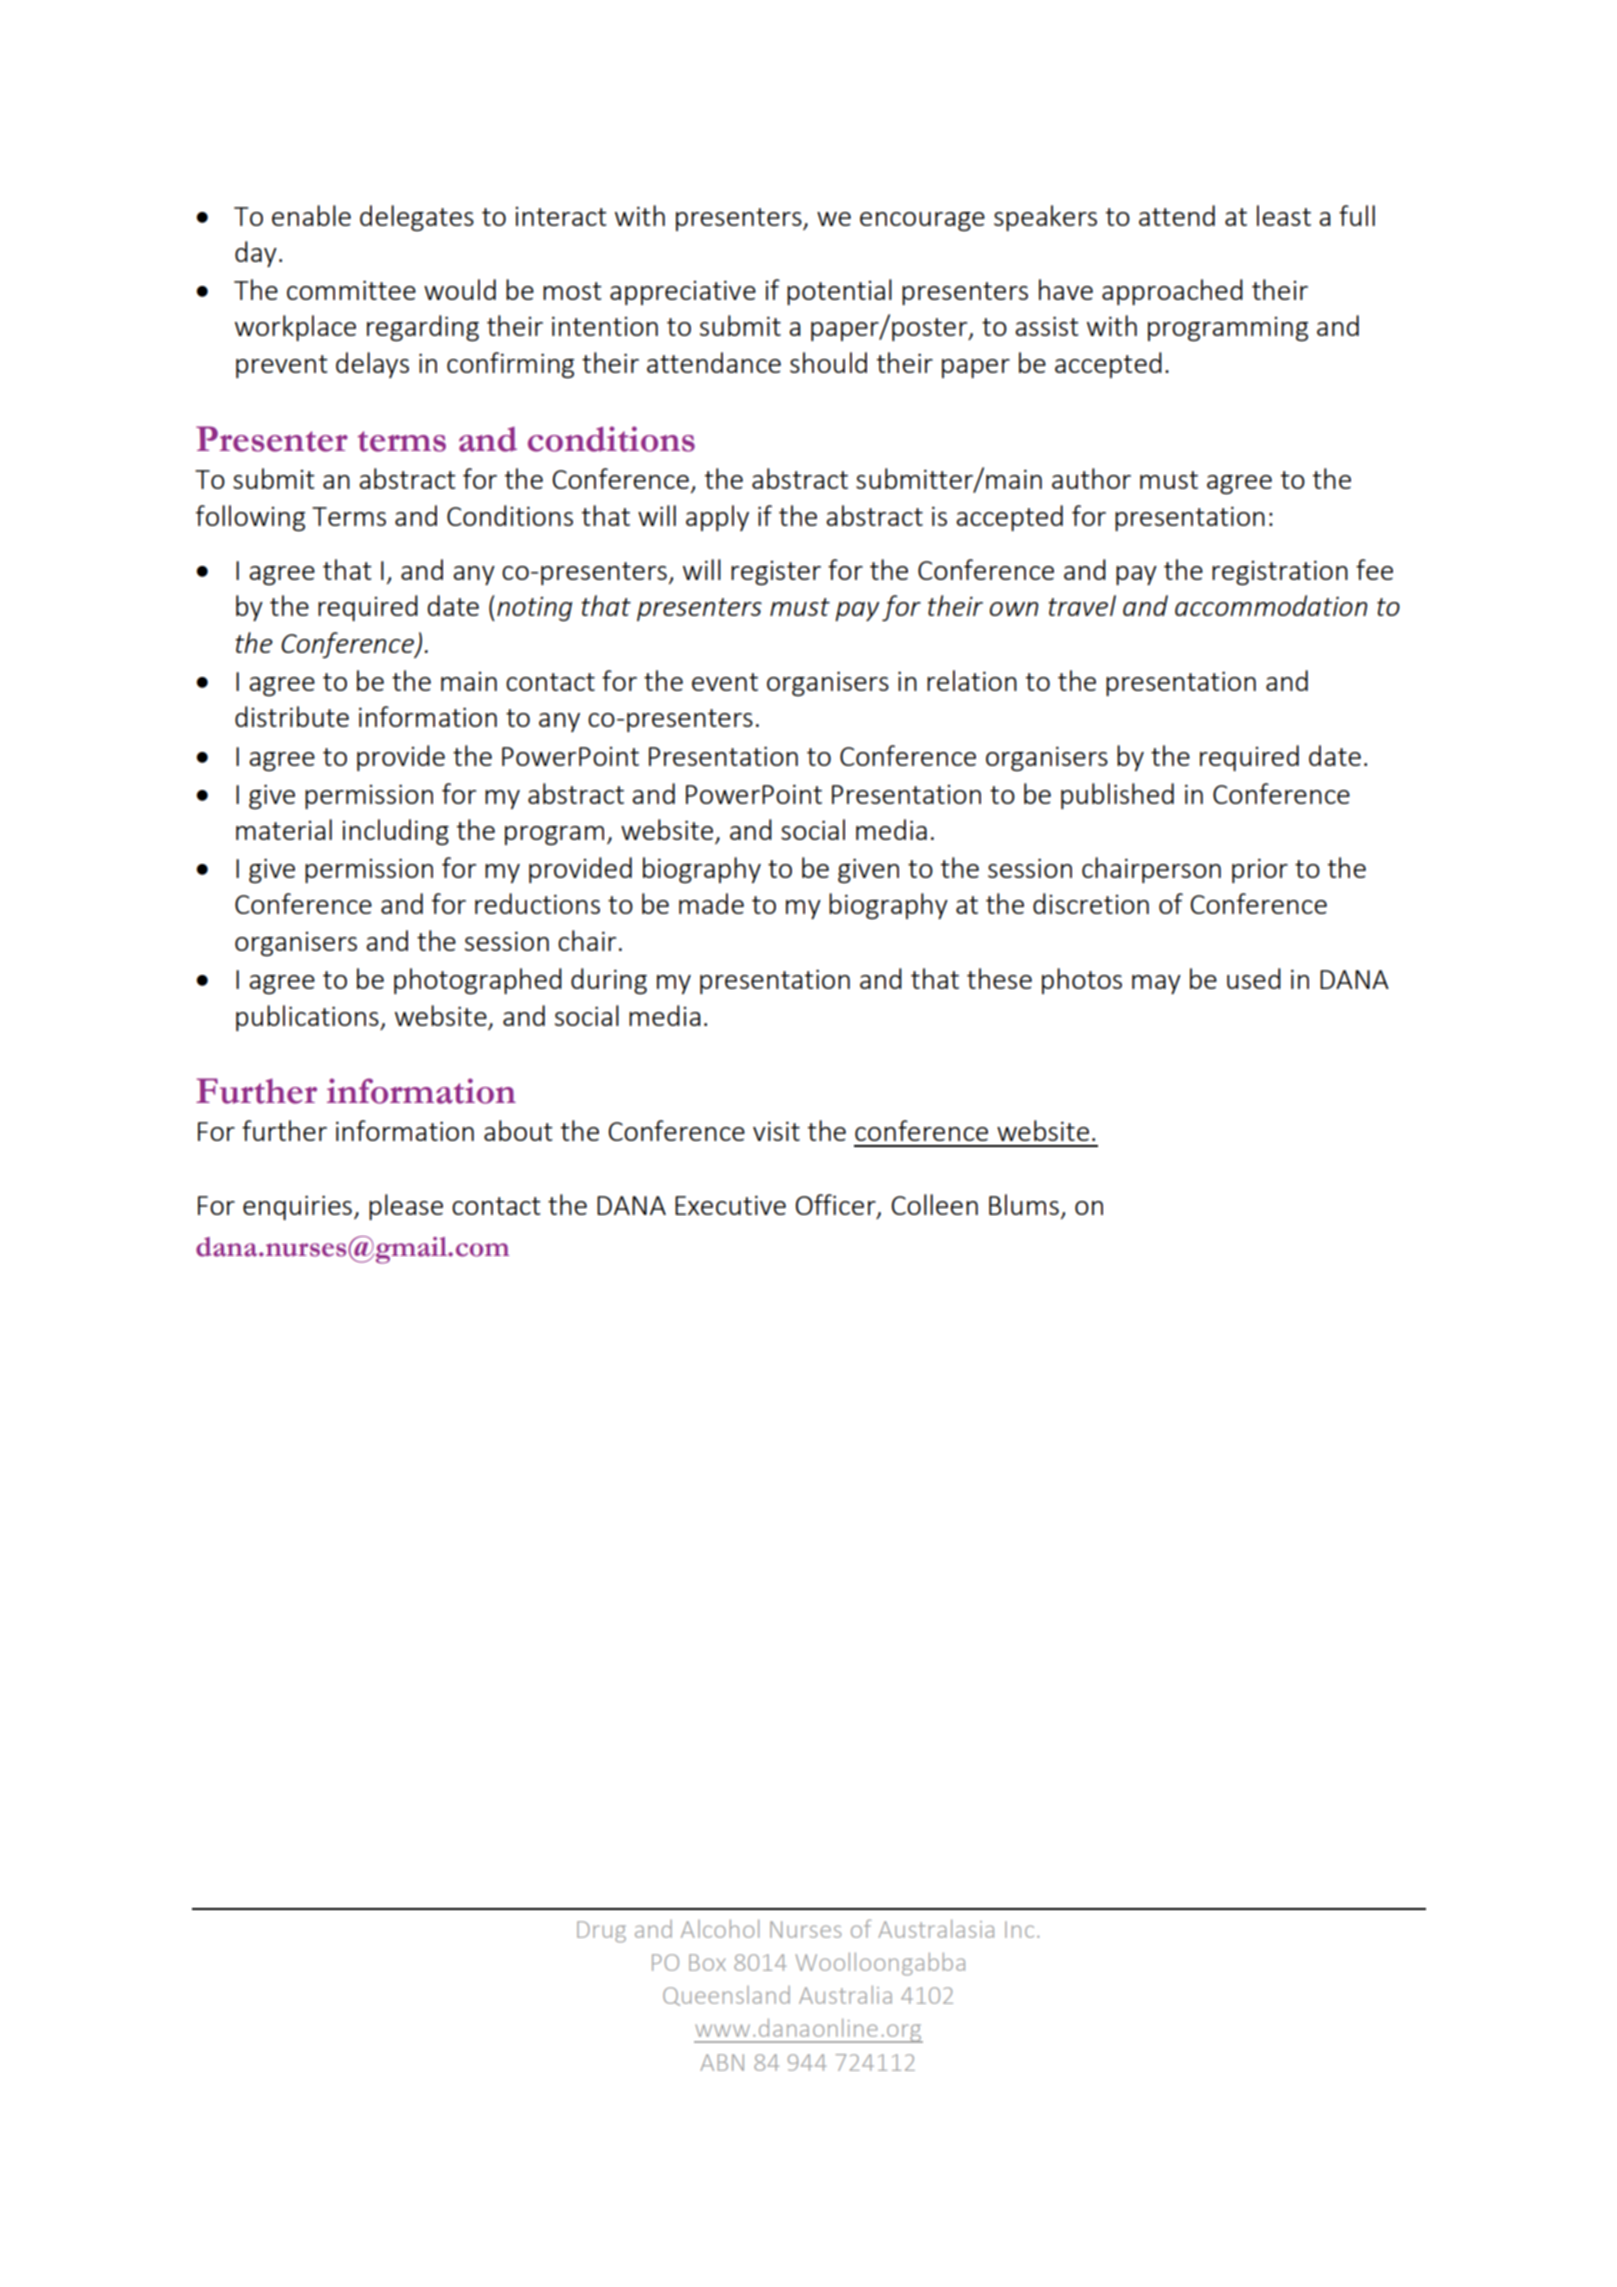 The width and height of the screenshot is (1617, 2287). I want to click on prior, so click(1260, 870).
